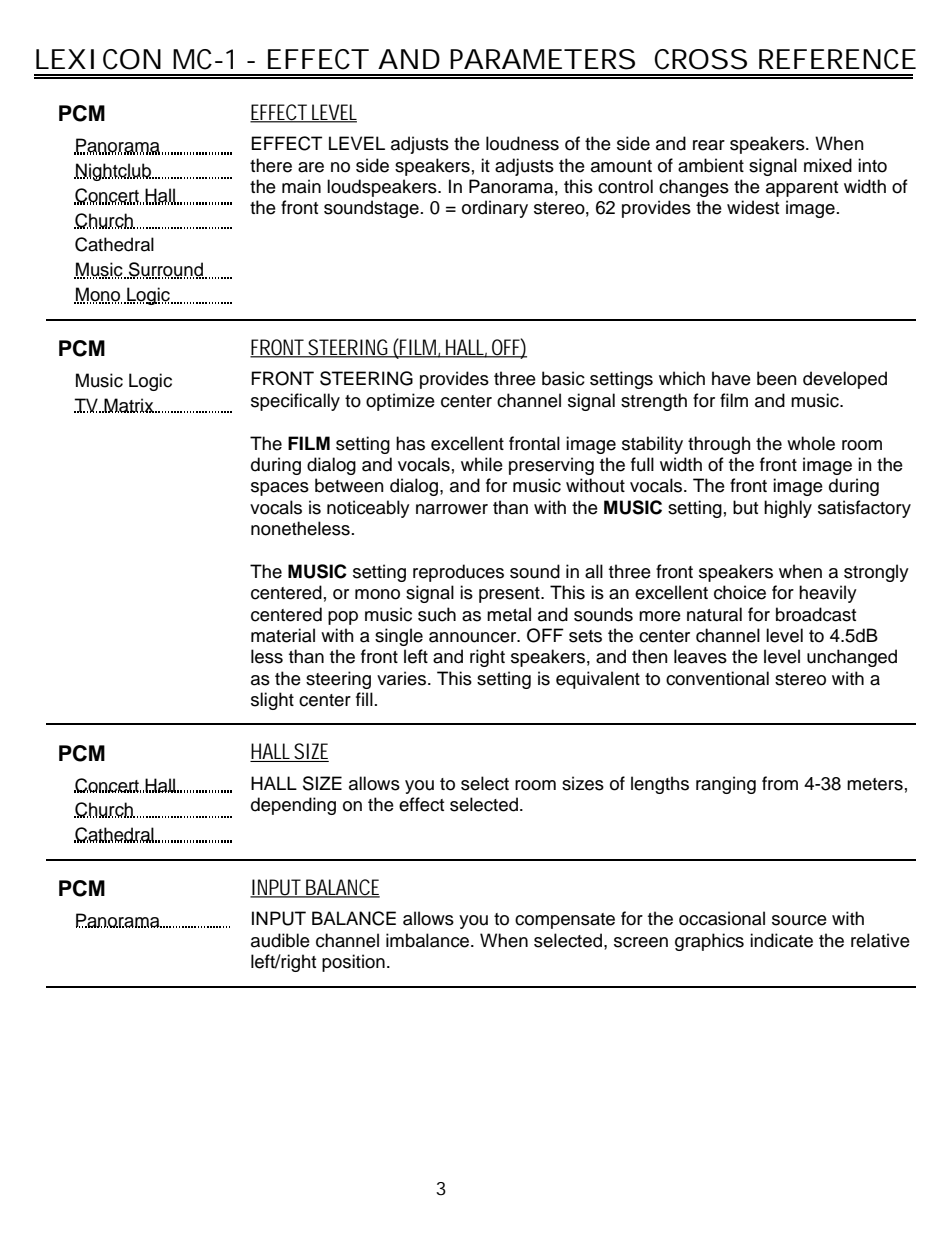 The image size is (952, 1233). Describe the element at coordinates (280, 489) in the page. I see `spaces` at that location.
